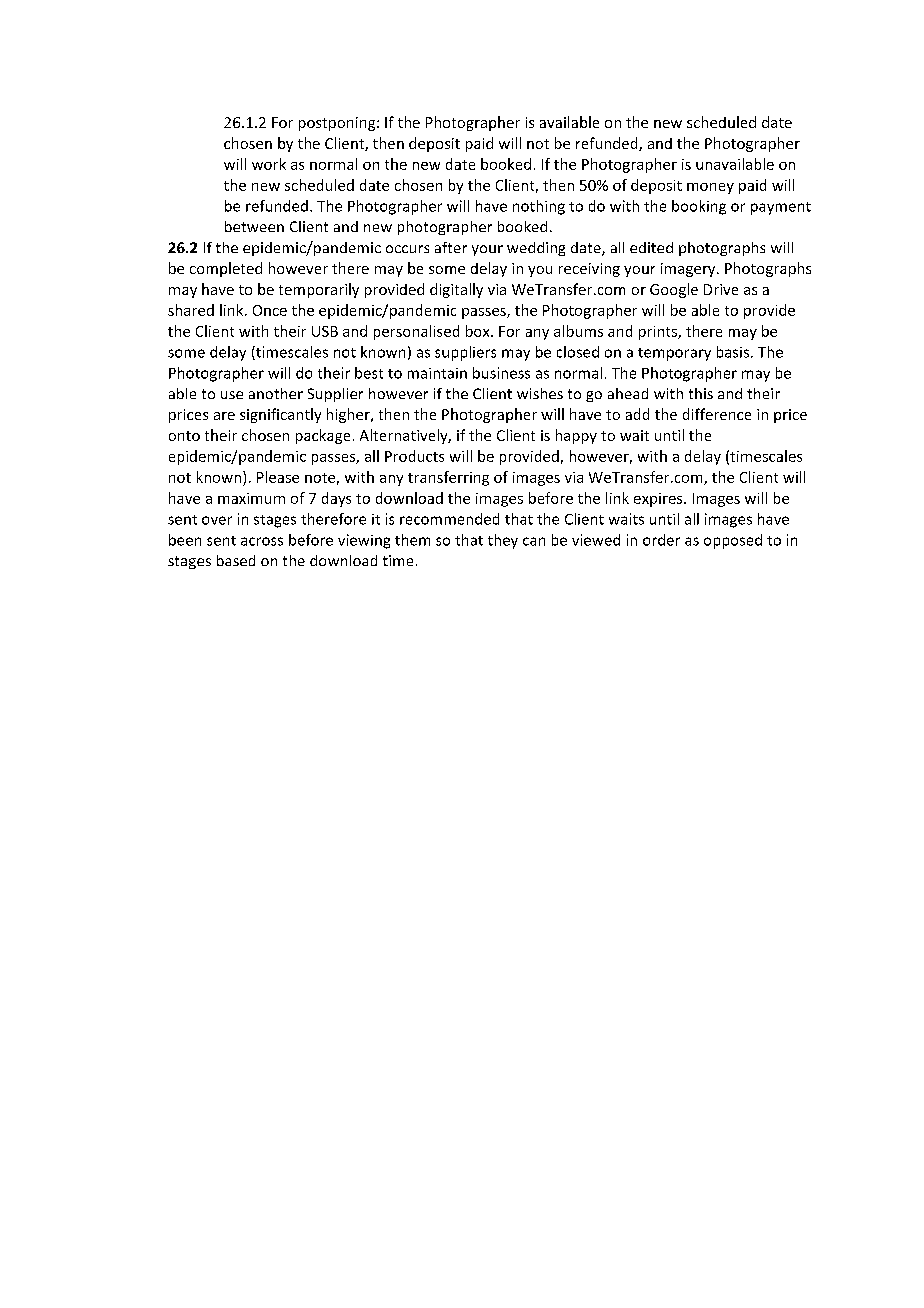  What do you see at coordinates (269, 164) in the page?
I see `work` at bounding box center [269, 164].
